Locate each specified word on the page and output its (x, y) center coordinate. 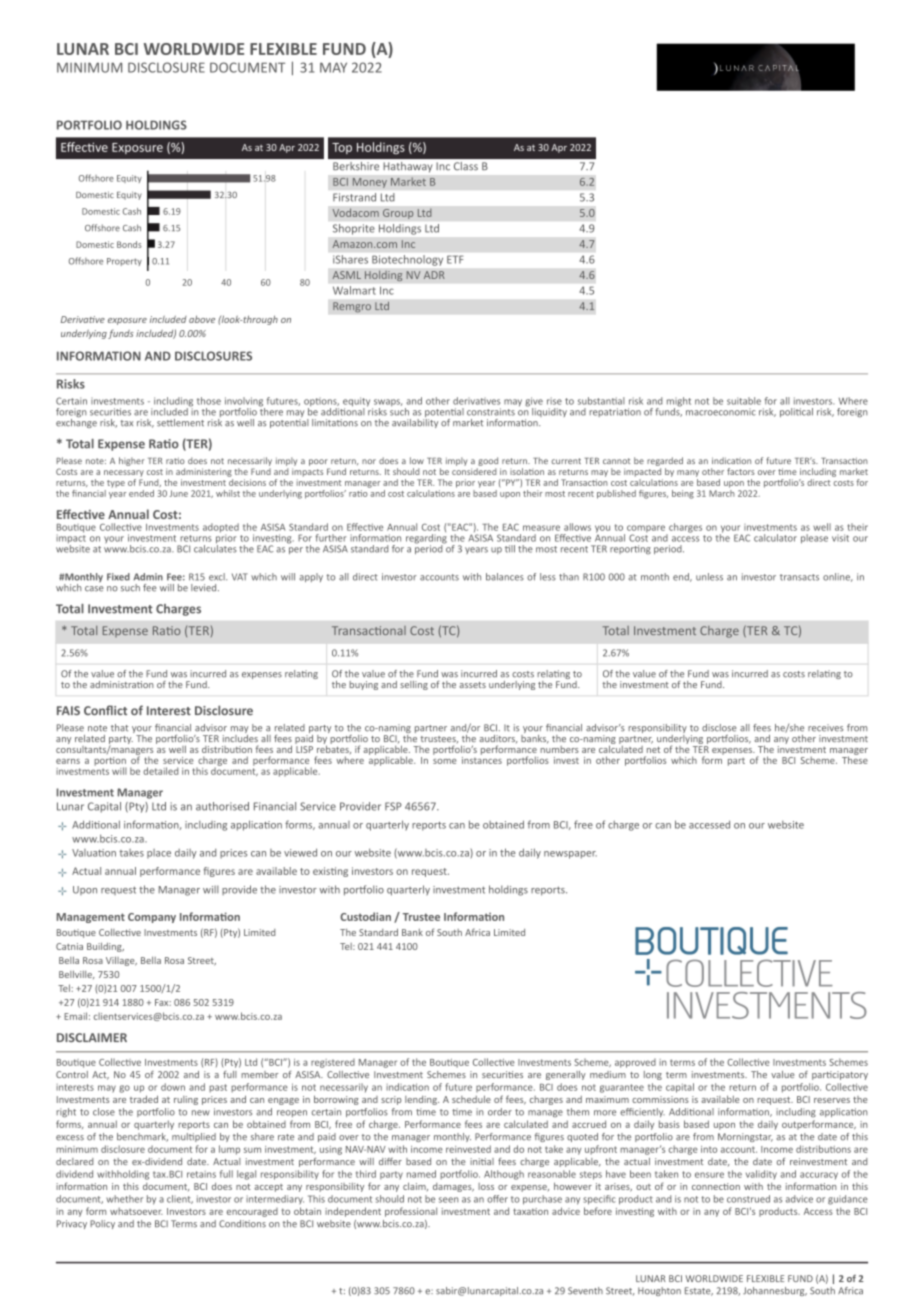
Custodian (365, 916)
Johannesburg (775, 1291)
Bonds (129, 244)
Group (398, 214)
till (510, 549)
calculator (775, 538)
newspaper (570, 855)
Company (152, 918)
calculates (215, 547)
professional (411, 1212)
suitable (744, 401)
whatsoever (136, 1211)
